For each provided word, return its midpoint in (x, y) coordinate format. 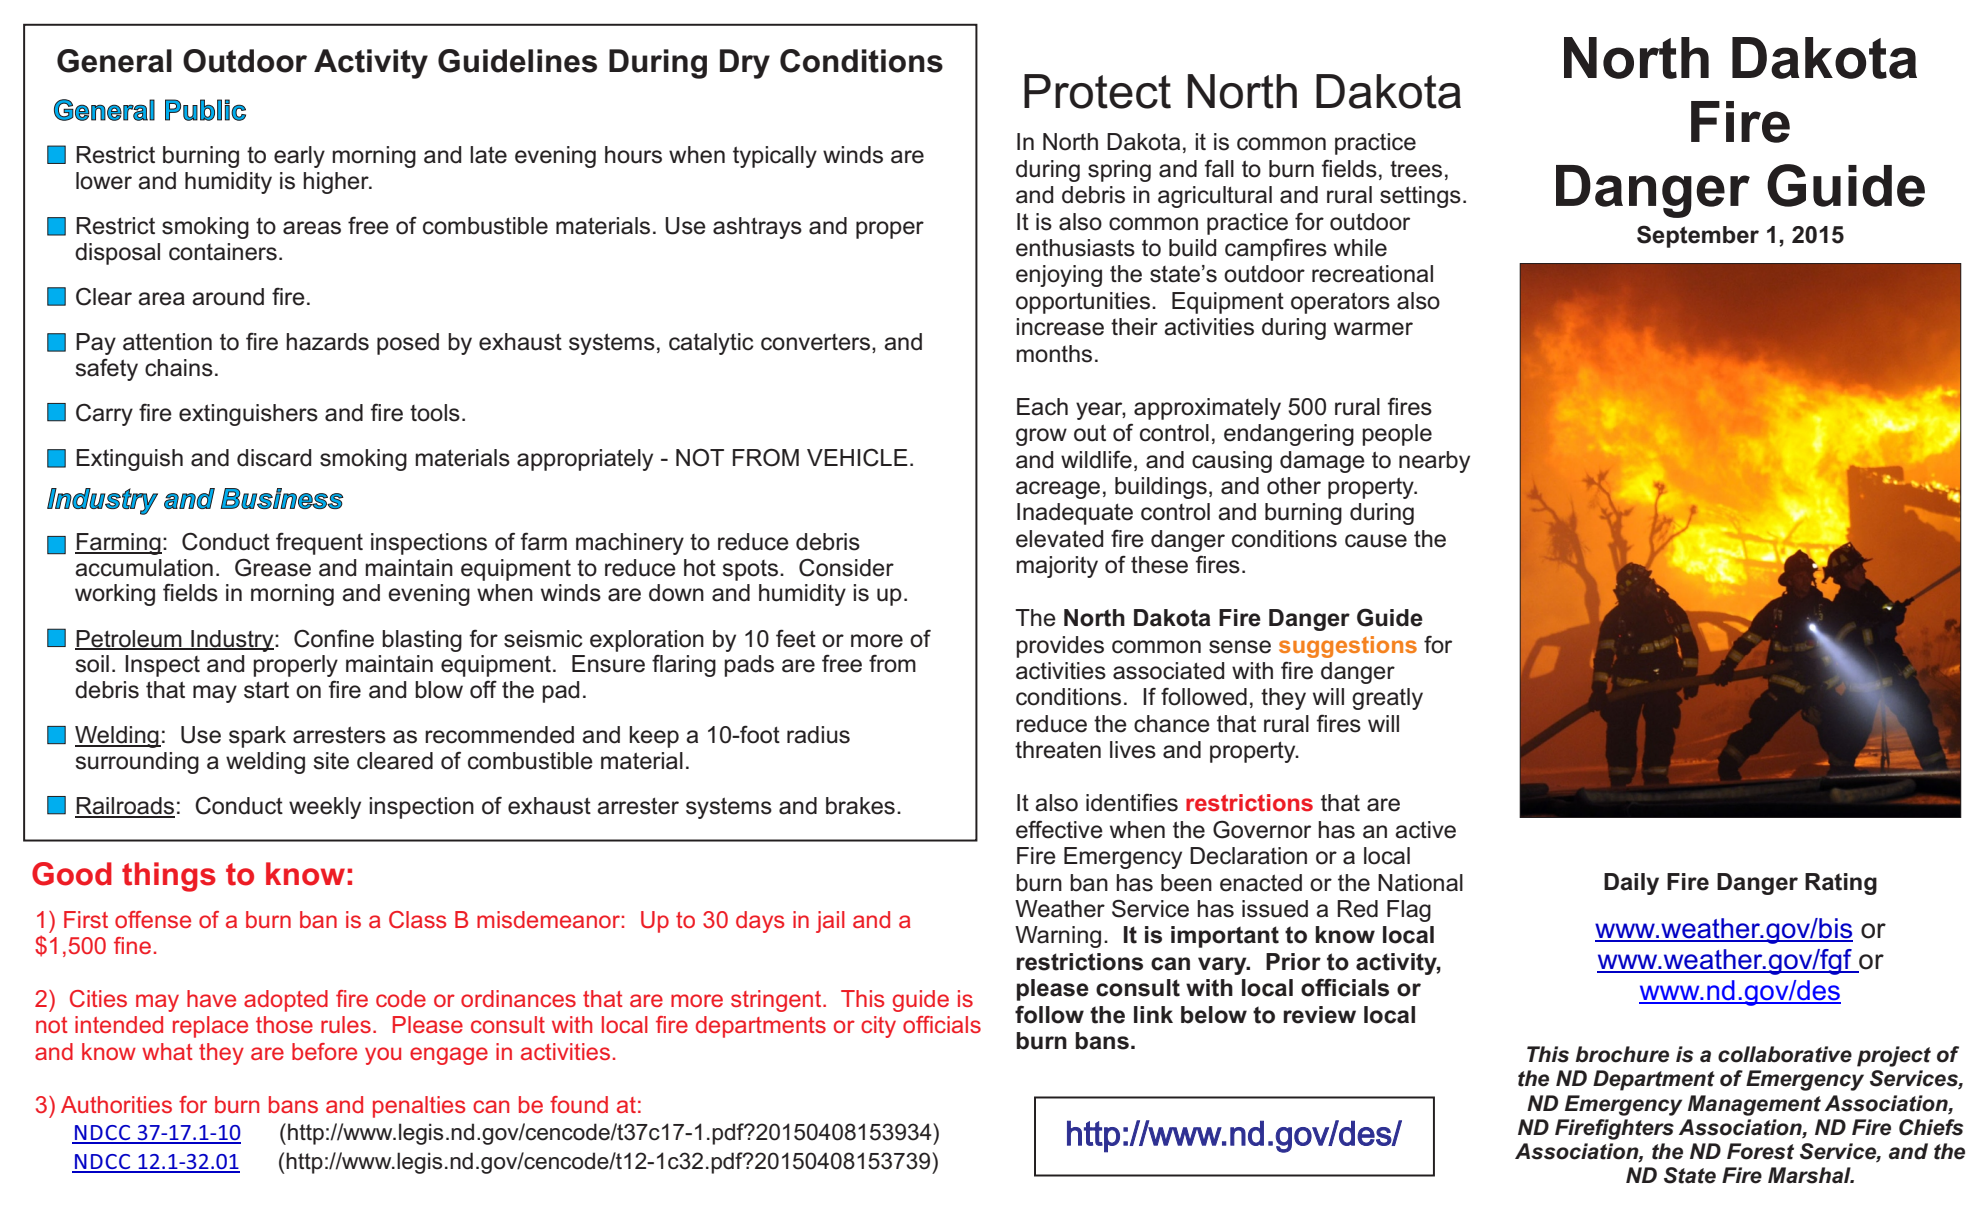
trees (1416, 169)
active (1425, 830)
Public (205, 110)
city (878, 1027)
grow (1041, 437)
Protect (1097, 91)
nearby (1434, 462)
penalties (419, 1107)
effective (1059, 829)
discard (274, 458)
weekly (325, 808)
